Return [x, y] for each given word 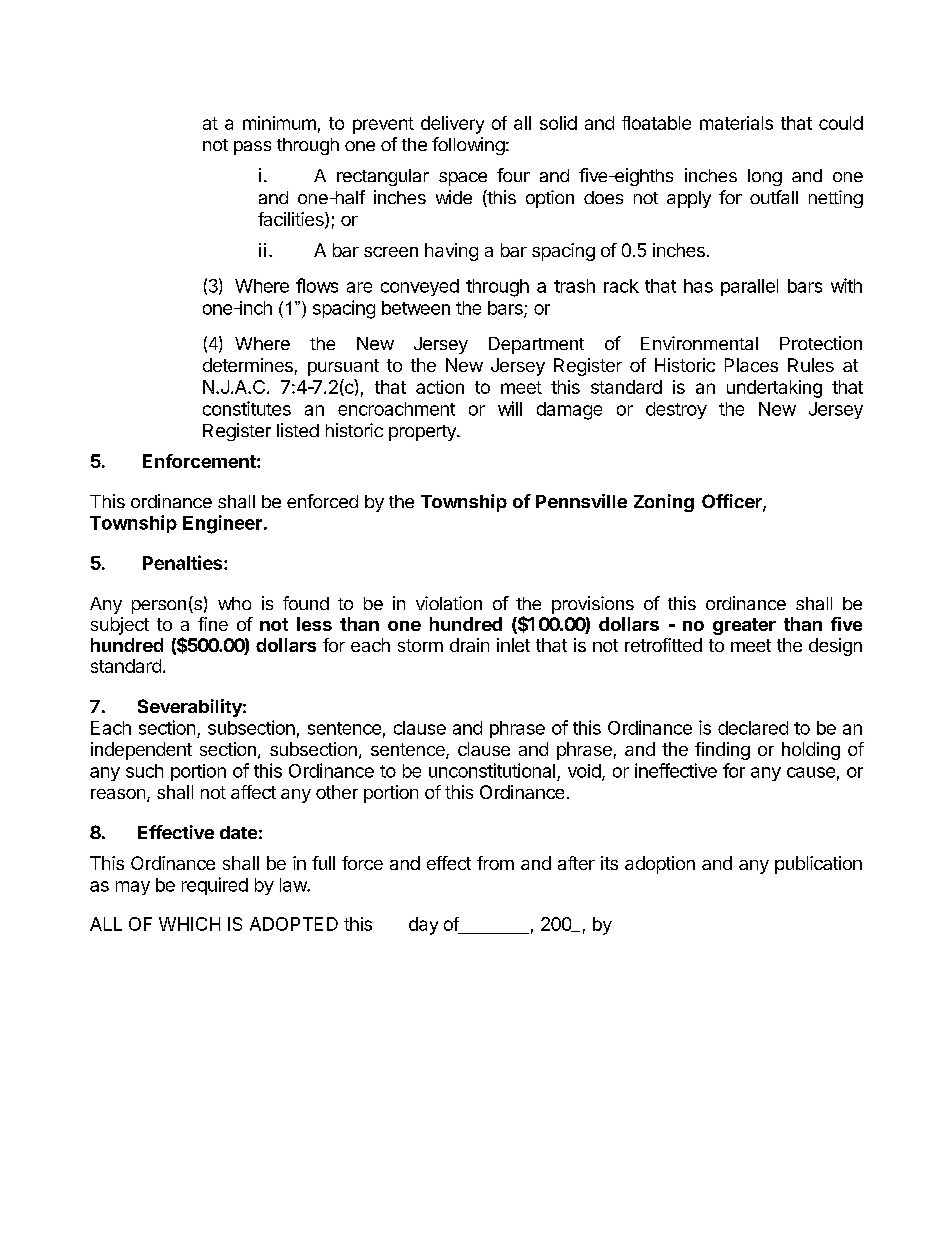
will [510, 408]
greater [744, 626]
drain [469, 645]
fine [213, 624]
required [215, 886]
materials [736, 123]
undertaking [774, 389]
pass [252, 148]
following [468, 146]
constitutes [247, 408]
